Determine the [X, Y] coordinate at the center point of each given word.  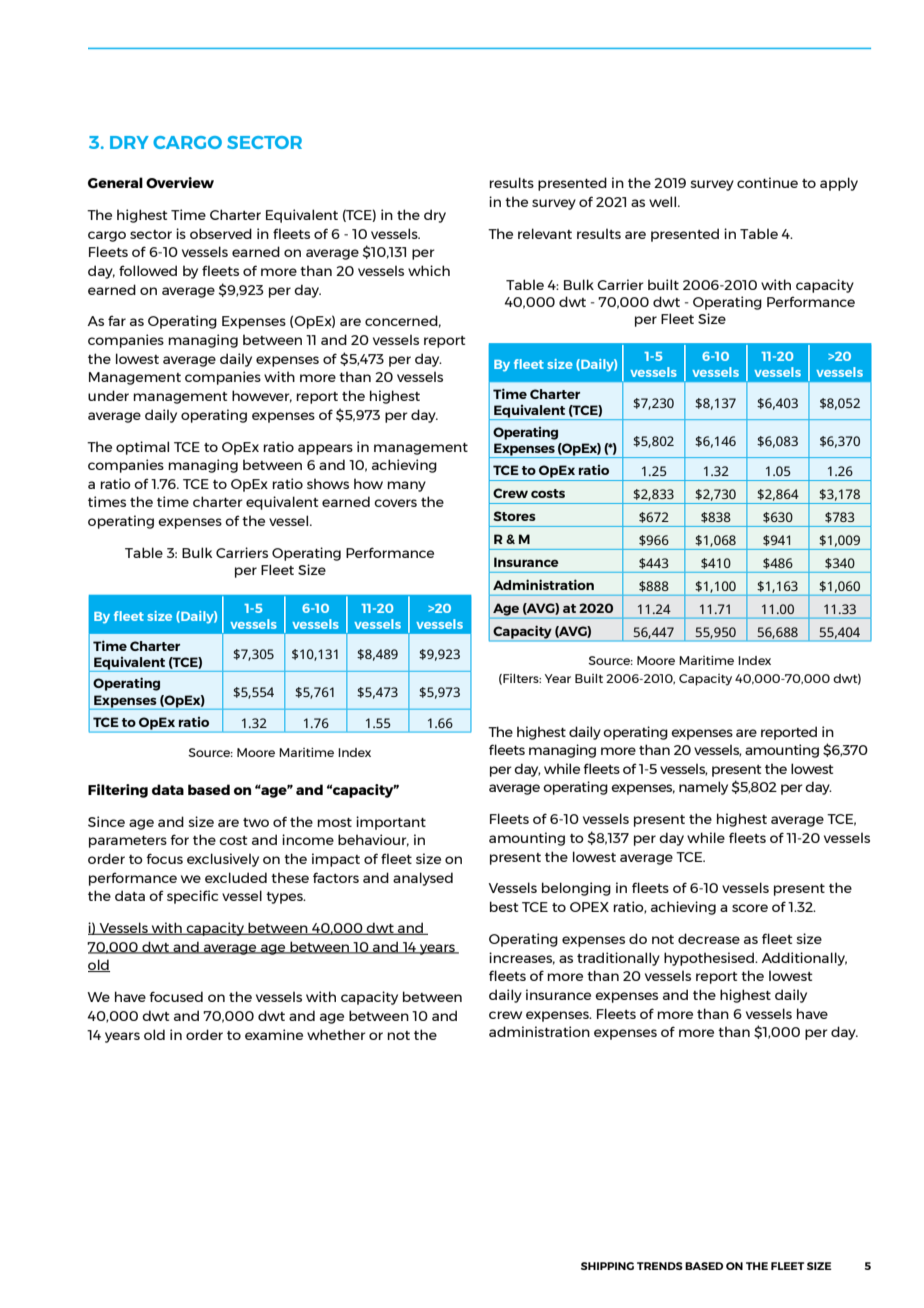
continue [767, 182]
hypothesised [710, 959]
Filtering [118, 791]
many [406, 486]
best [504, 906]
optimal [142, 448]
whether [336, 1034]
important [391, 823]
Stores [514, 516]
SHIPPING [607, 1266]
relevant [545, 233]
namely [703, 788]
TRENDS [660, 1266]
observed [221, 233]
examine [274, 1034]
